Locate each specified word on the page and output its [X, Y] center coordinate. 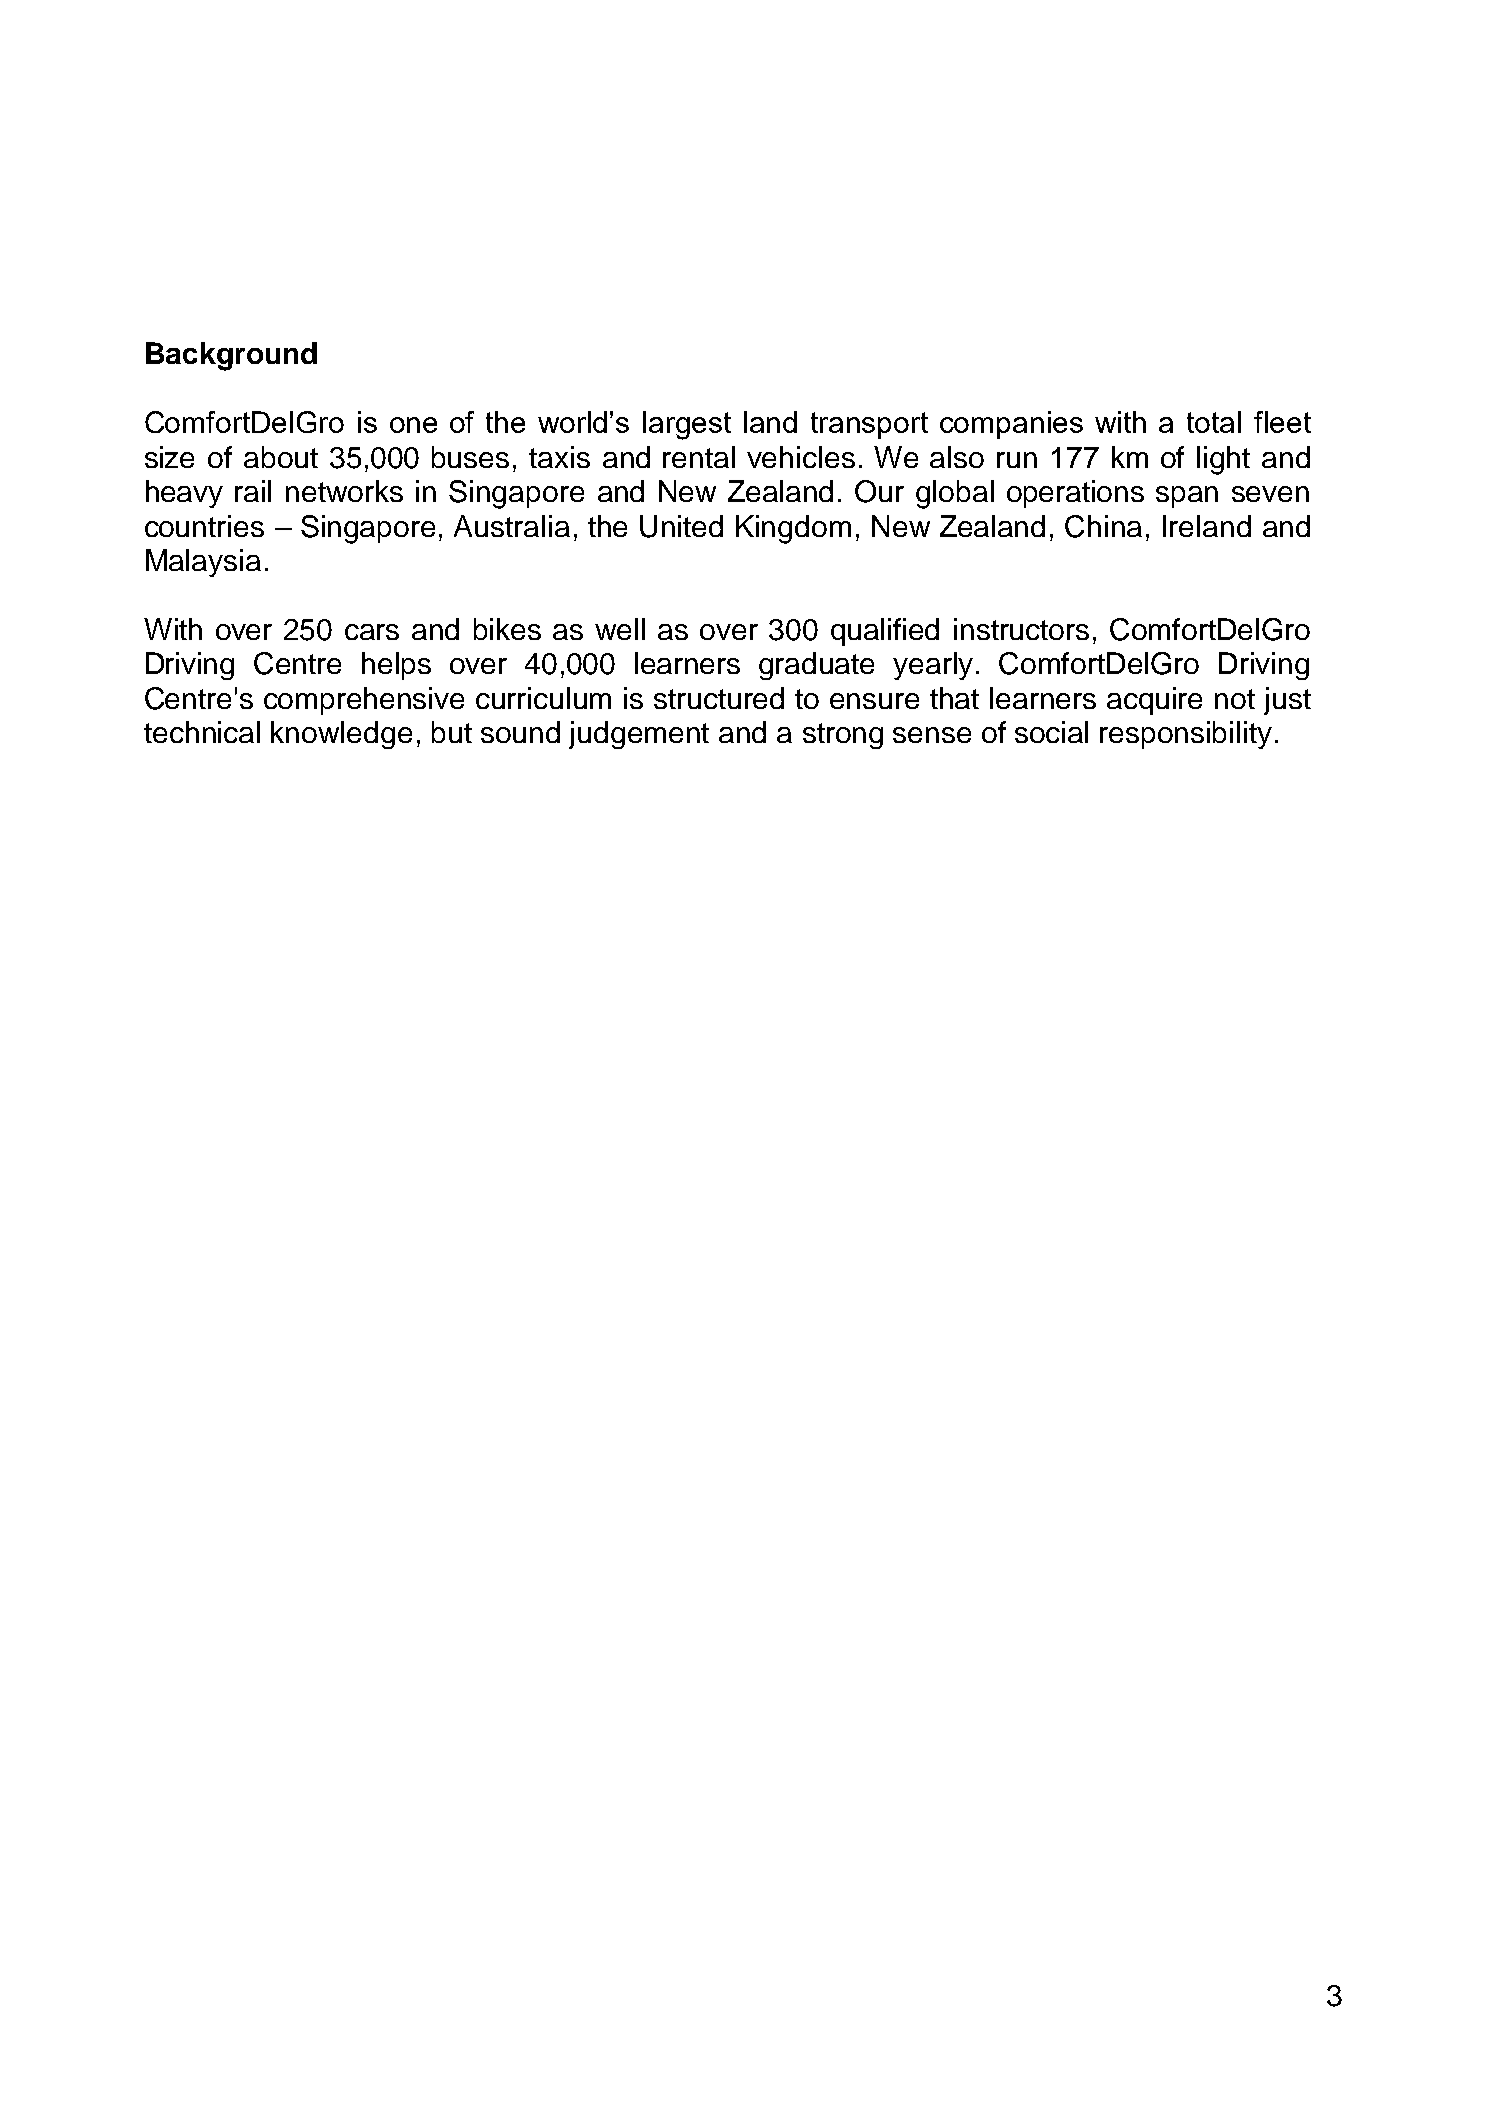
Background [231, 356]
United [681, 526]
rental [699, 457]
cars [372, 632]
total [1214, 422]
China [1103, 526]
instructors [1021, 629]
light [1223, 460]
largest [687, 425]
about [281, 457]
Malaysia [203, 563]
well [620, 629]
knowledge [341, 735]
